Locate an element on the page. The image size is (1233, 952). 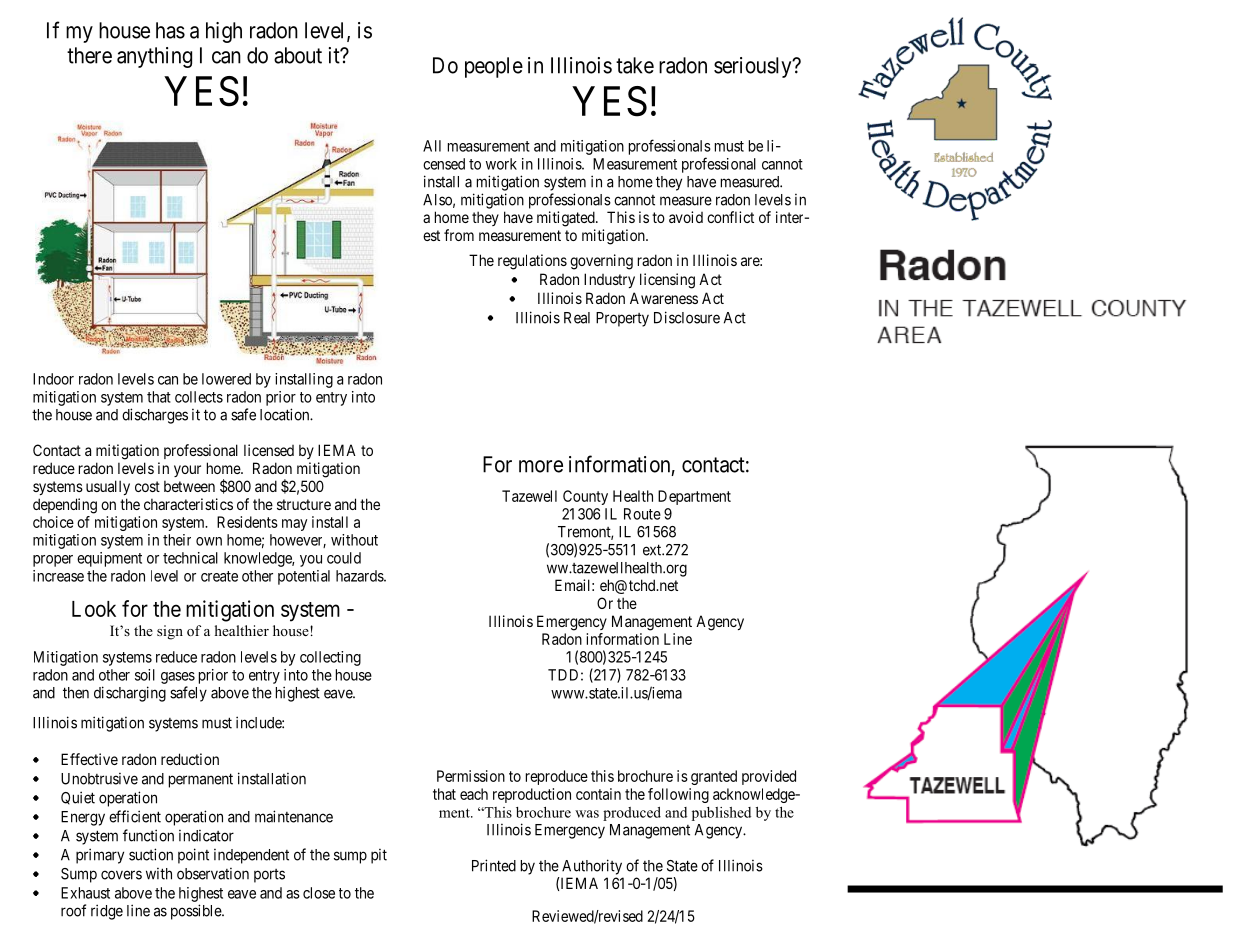
Look is located at coordinates (94, 609).
